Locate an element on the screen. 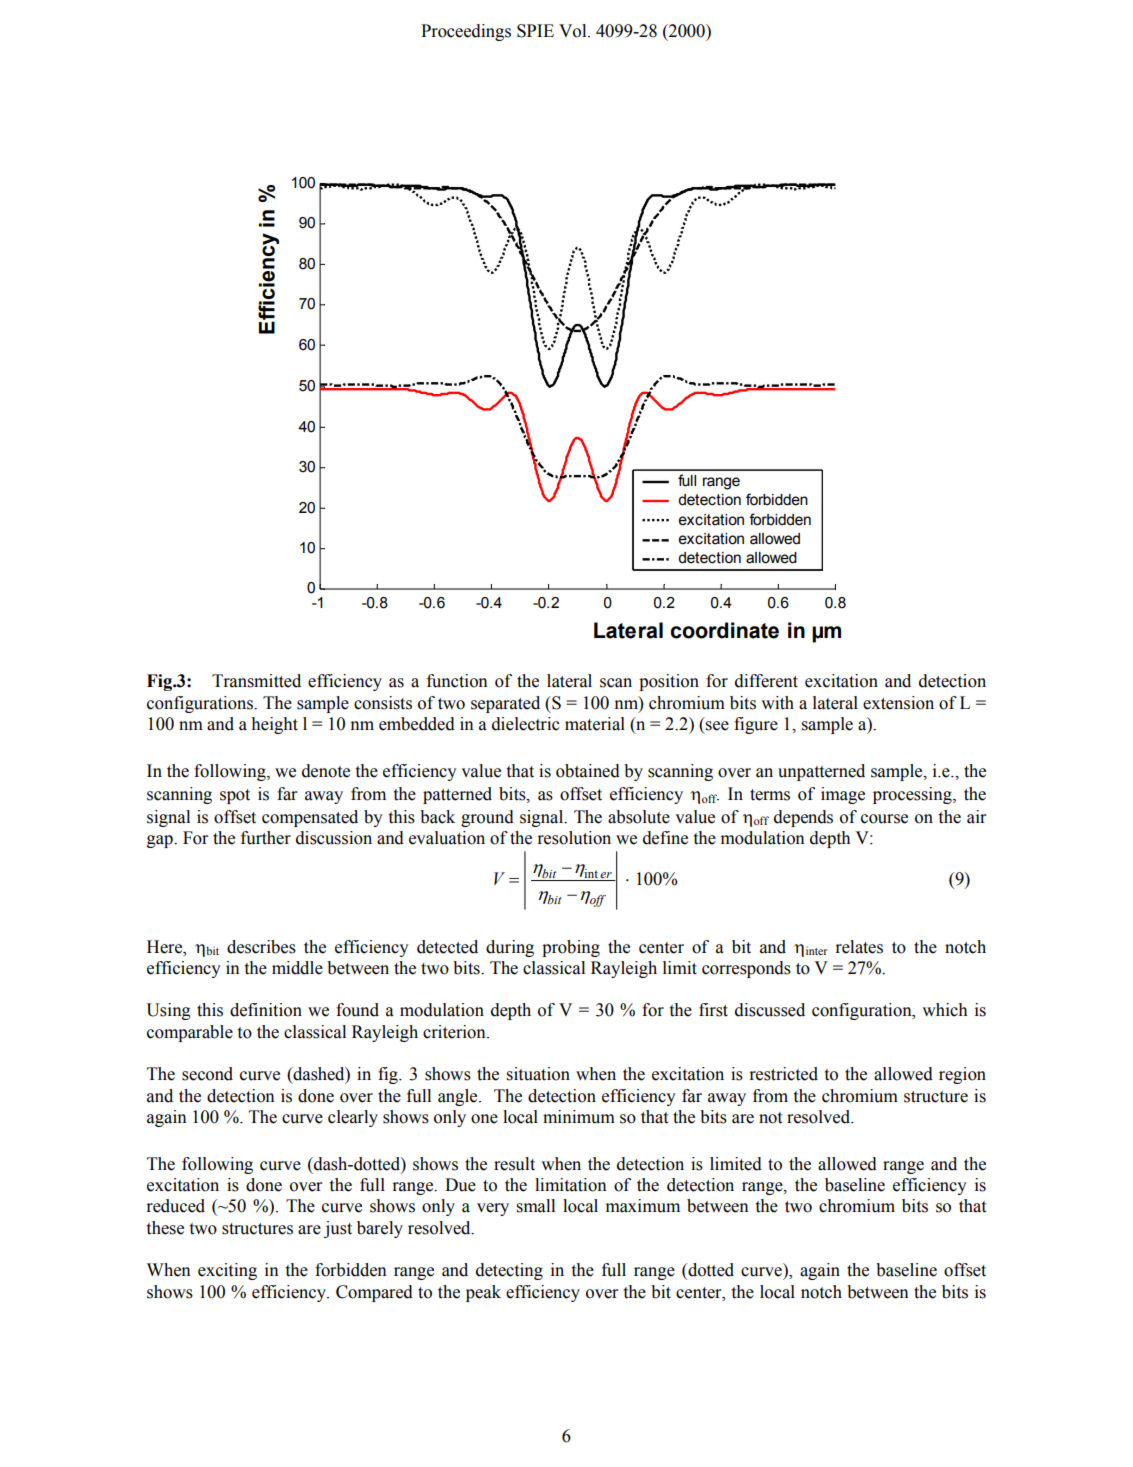 The height and width of the screenshot is (1467, 1133). maximum is located at coordinates (643, 1206).
